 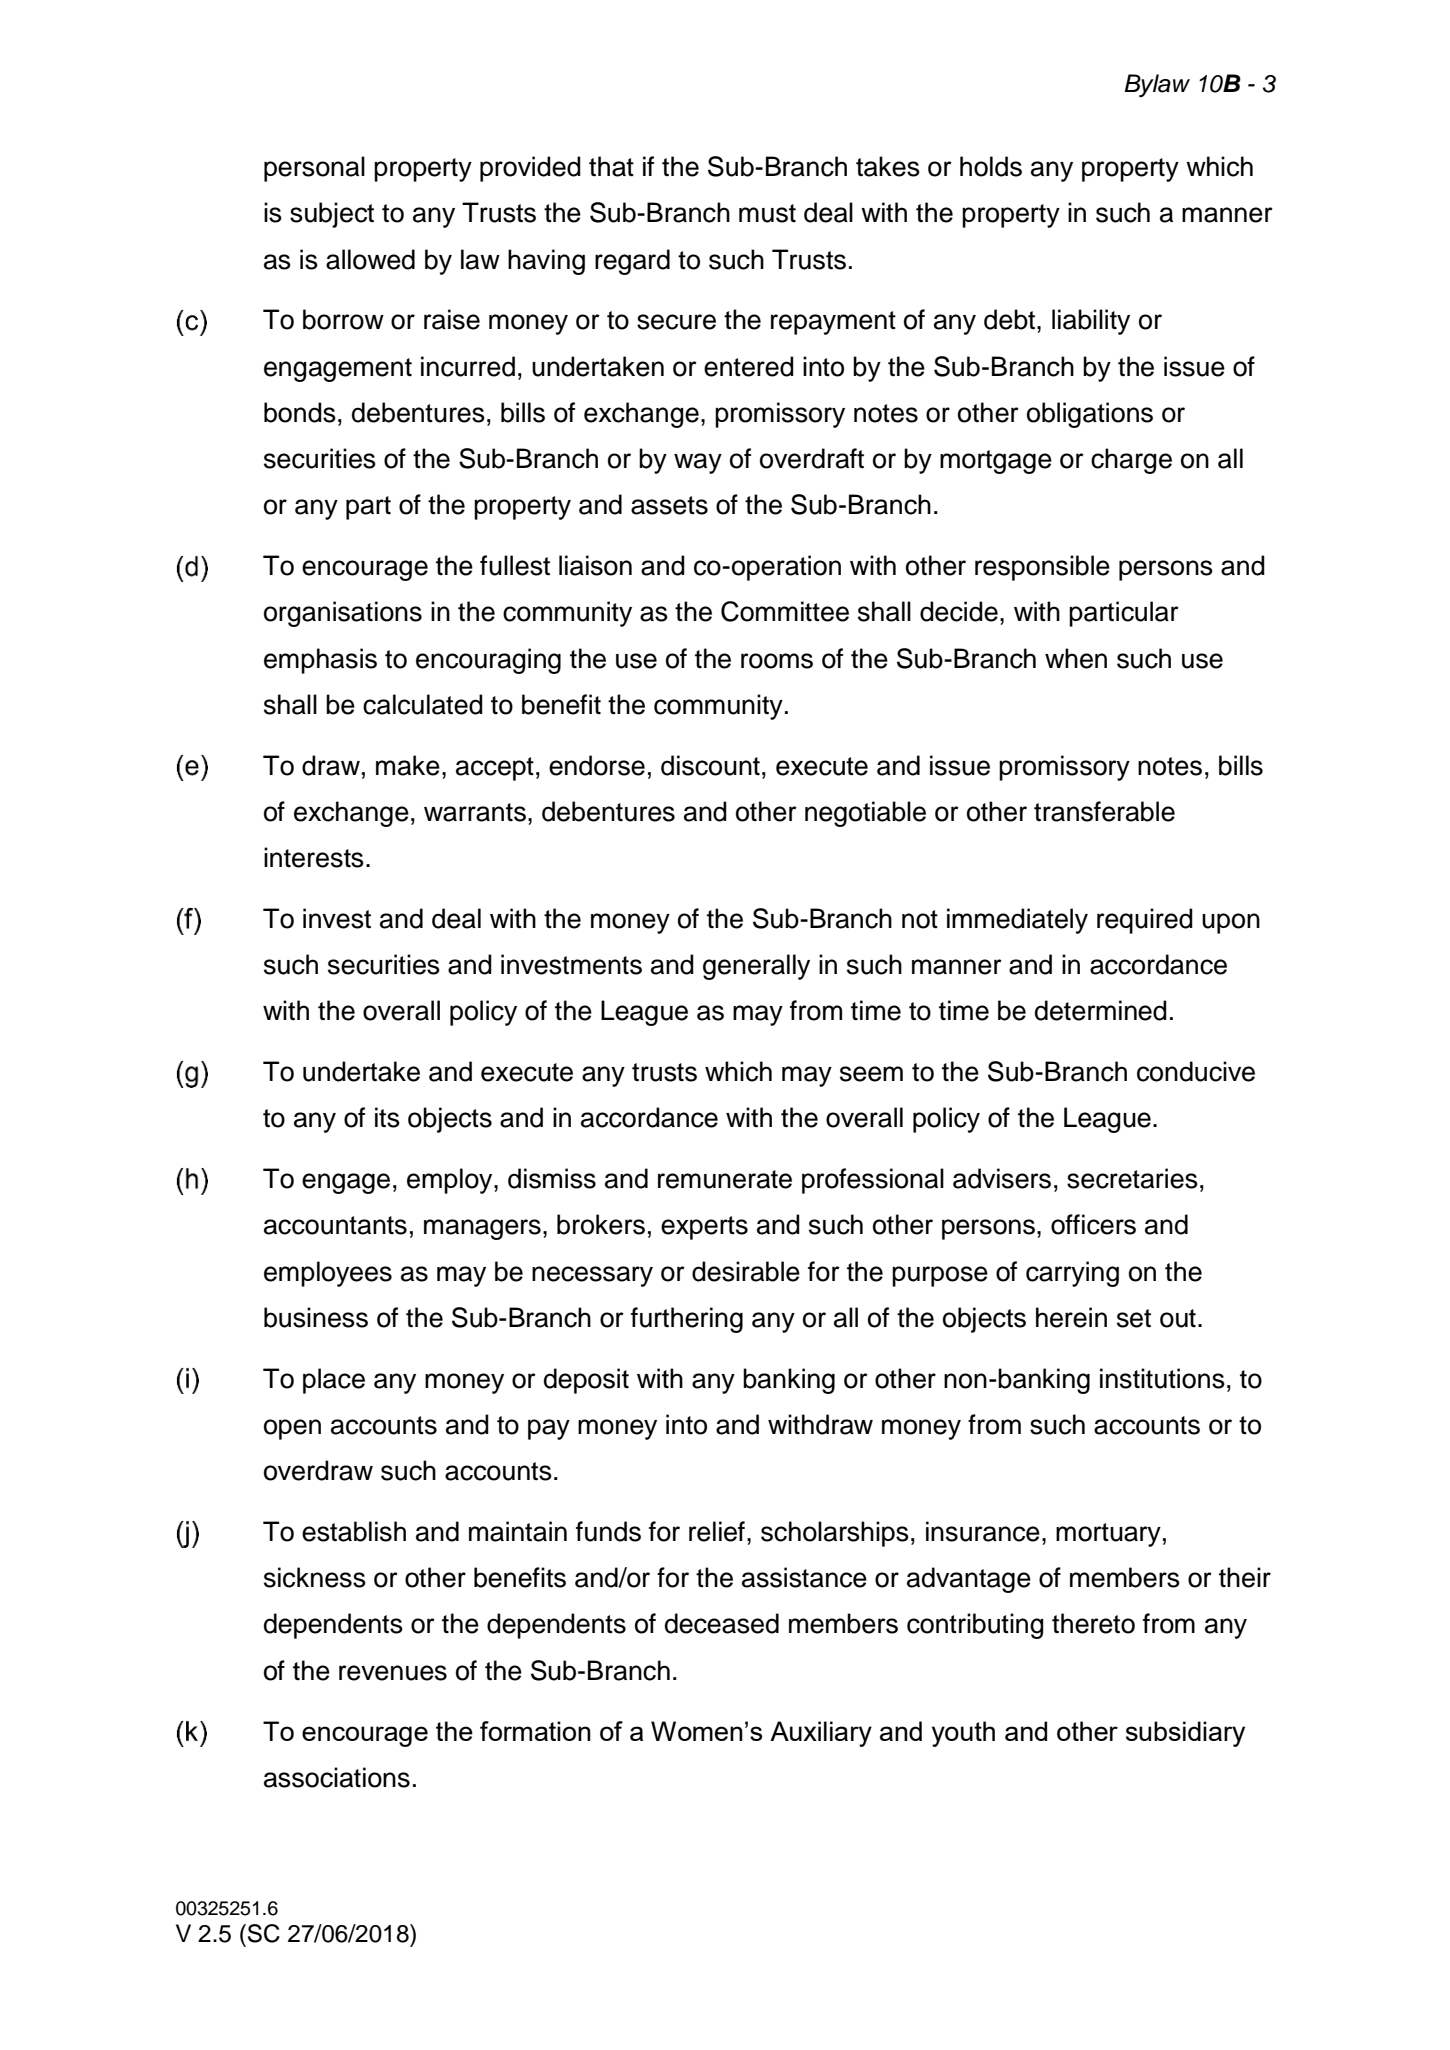 I want to click on remunerate, so click(x=725, y=1179).
